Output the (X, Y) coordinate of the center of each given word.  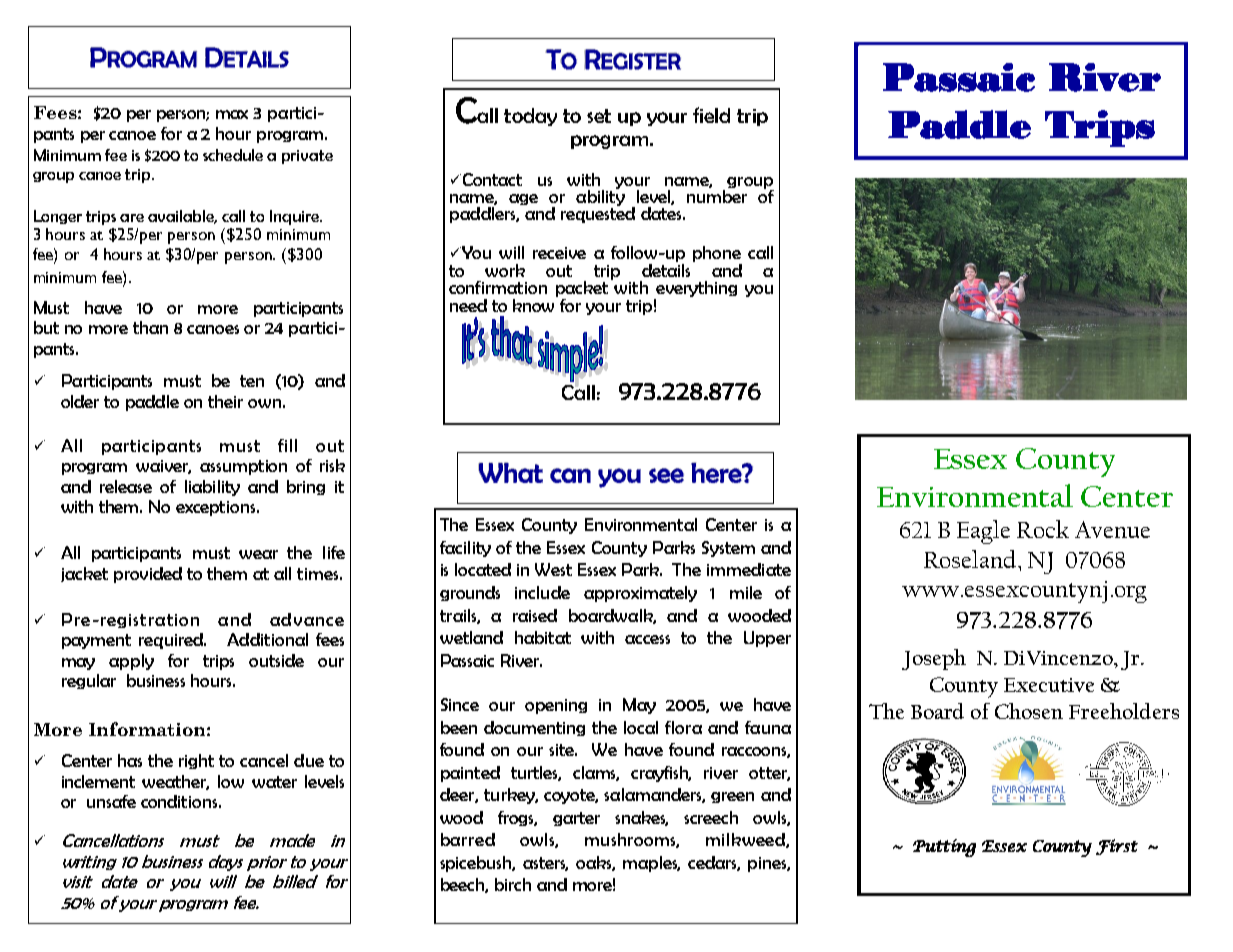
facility (465, 549)
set (599, 116)
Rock (1043, 529)
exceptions (217, 508)
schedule (233, 155)
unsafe (111, 801)
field (711, 115)
